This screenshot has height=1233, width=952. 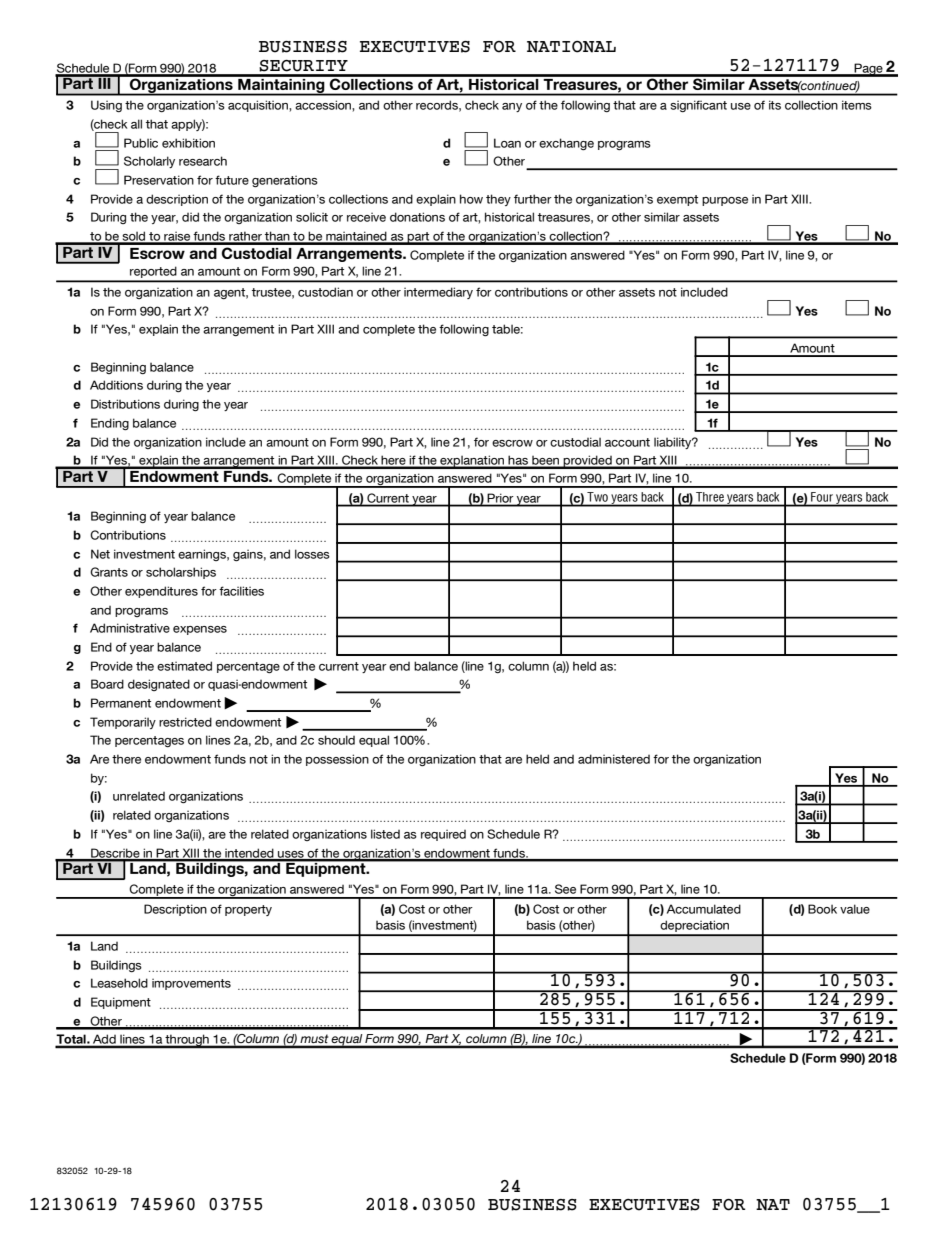 What do you see at coordinates (159, 180) in the screenshot?
I see `Preservation` at bounding box center [159, 180].
